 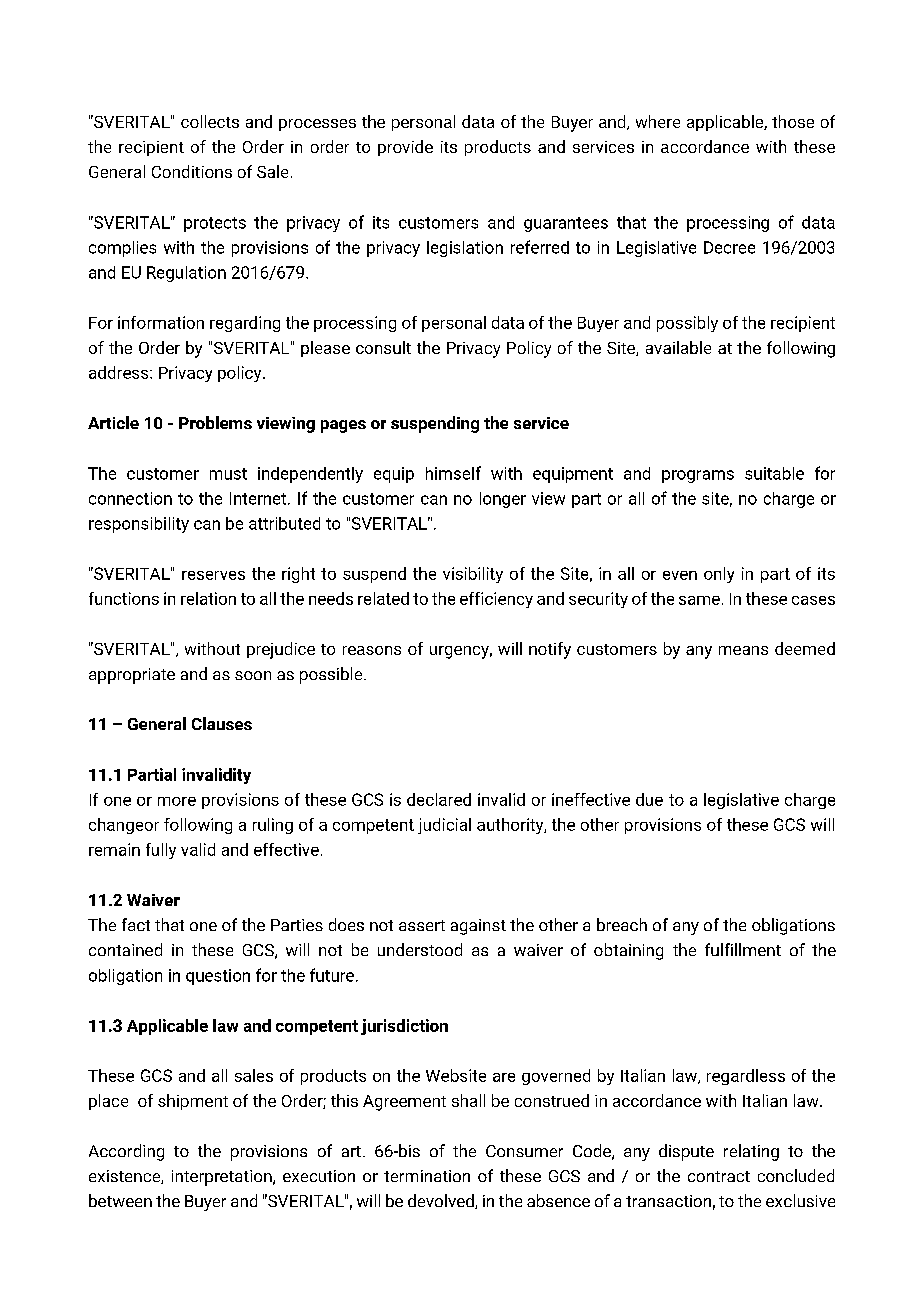 I want to click on reserves, so click(x=213, y=575).
